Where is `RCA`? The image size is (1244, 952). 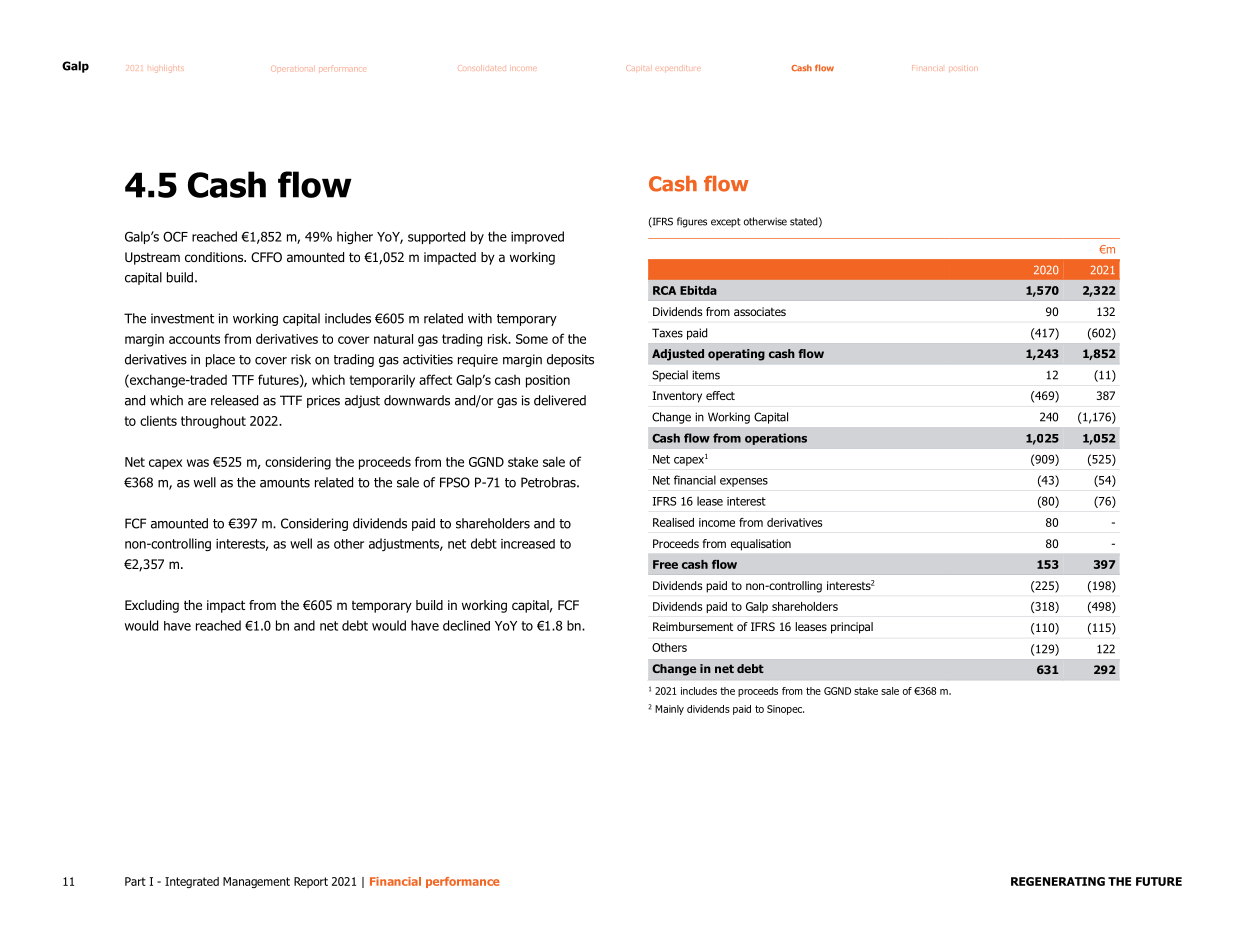
RCA is located at coordinates (664, 290).
